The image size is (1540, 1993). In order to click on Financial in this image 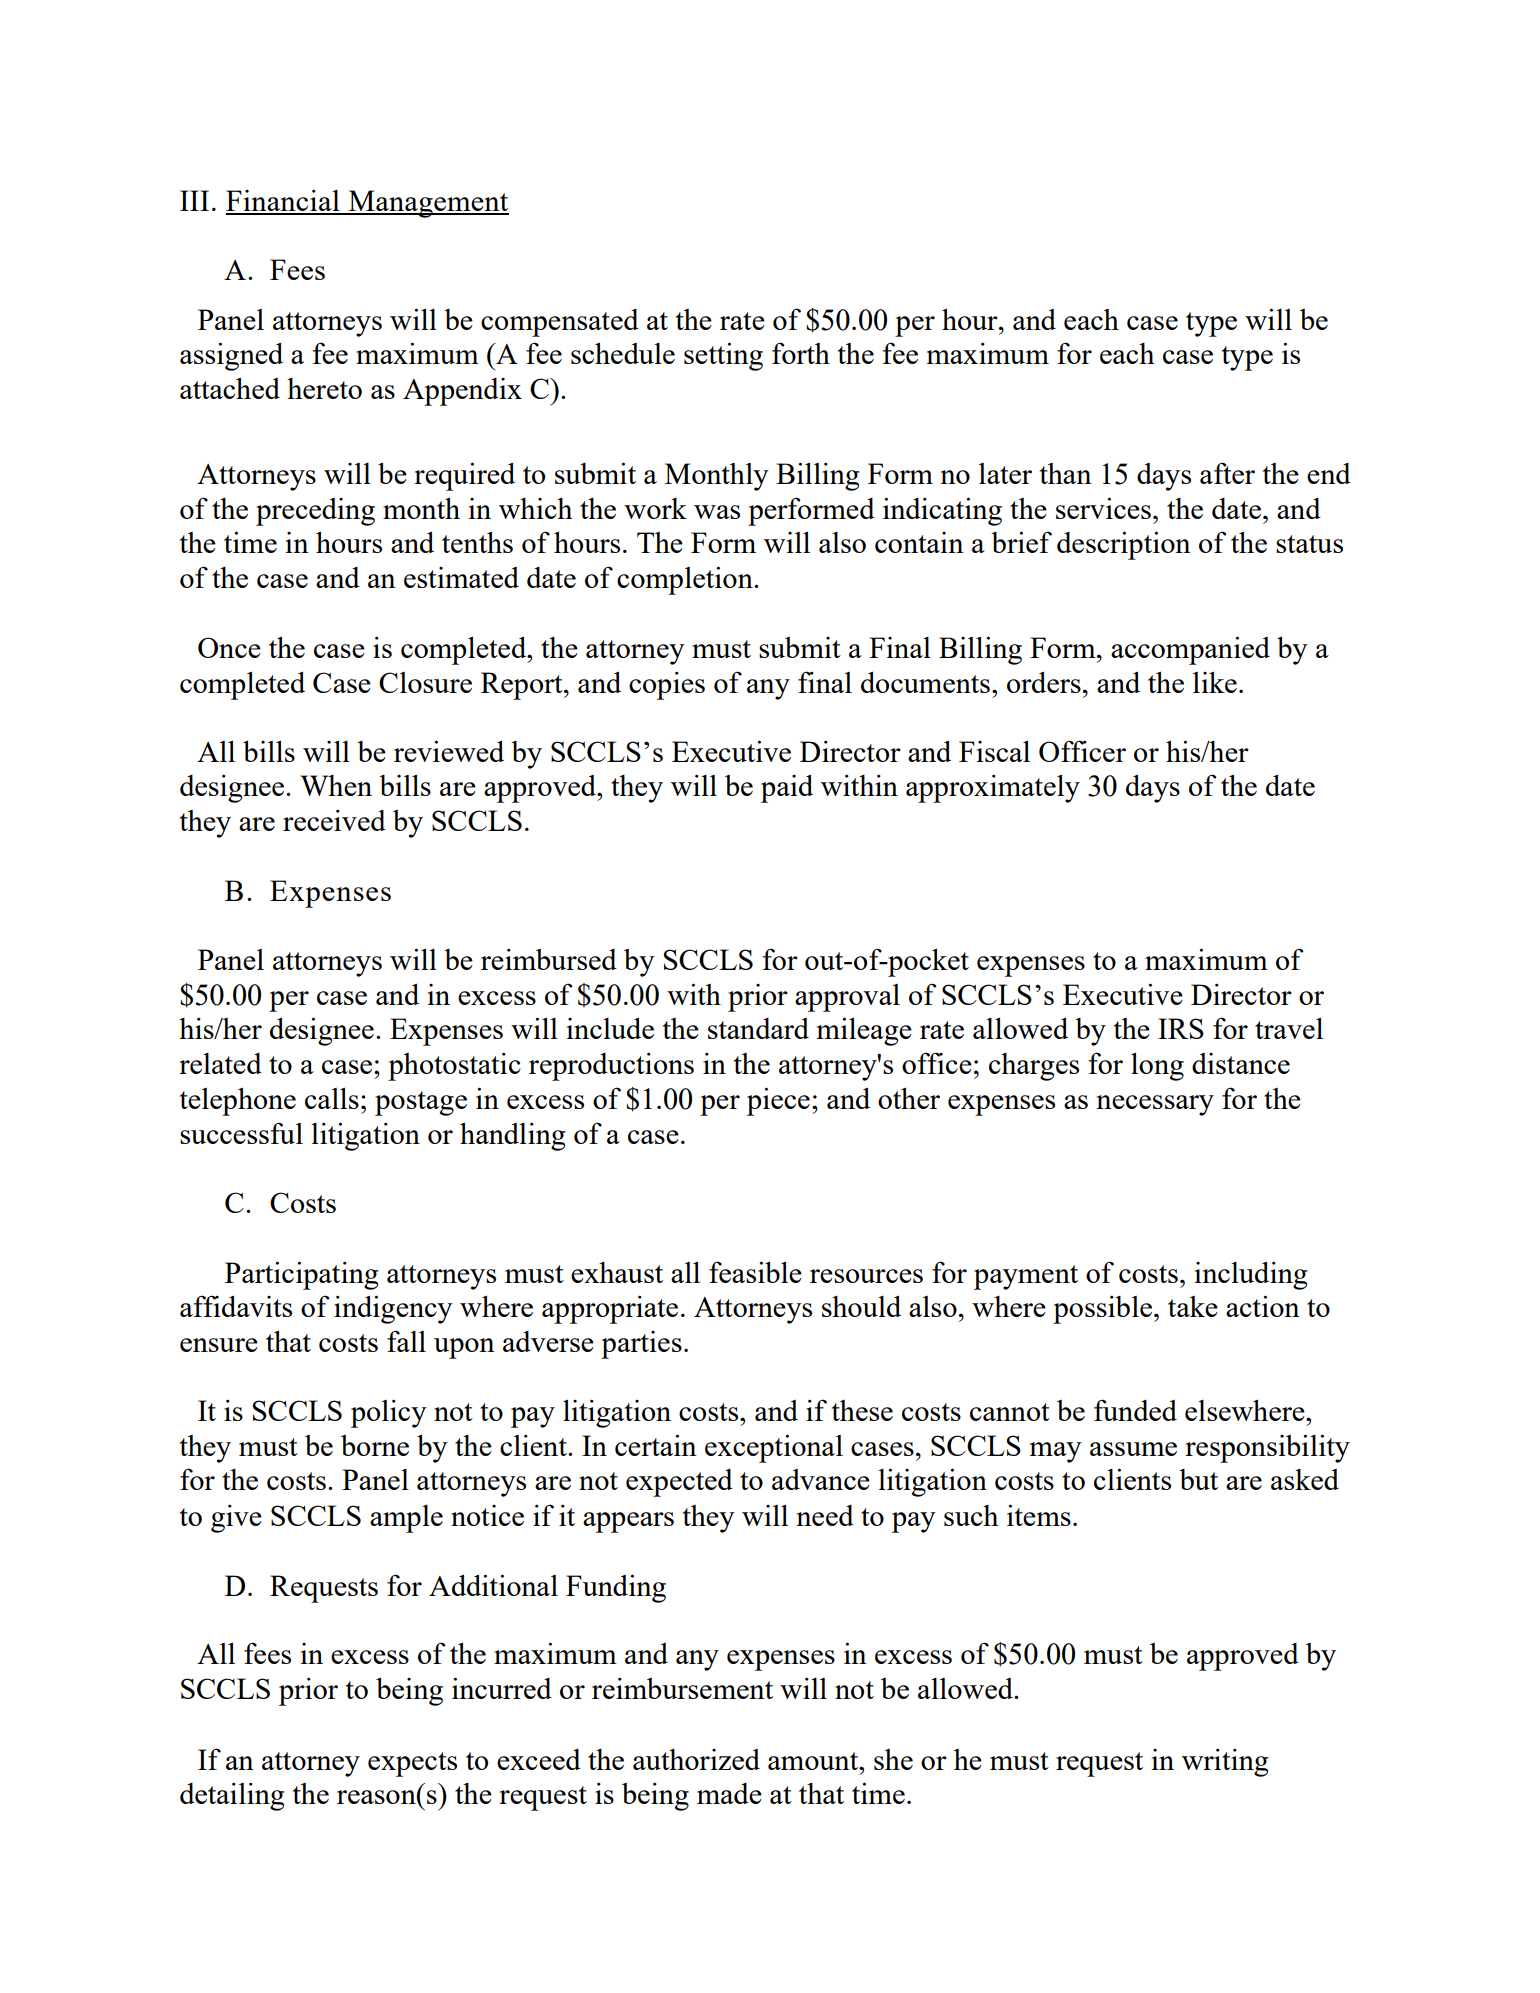, I will do `click(284, 202)`.
